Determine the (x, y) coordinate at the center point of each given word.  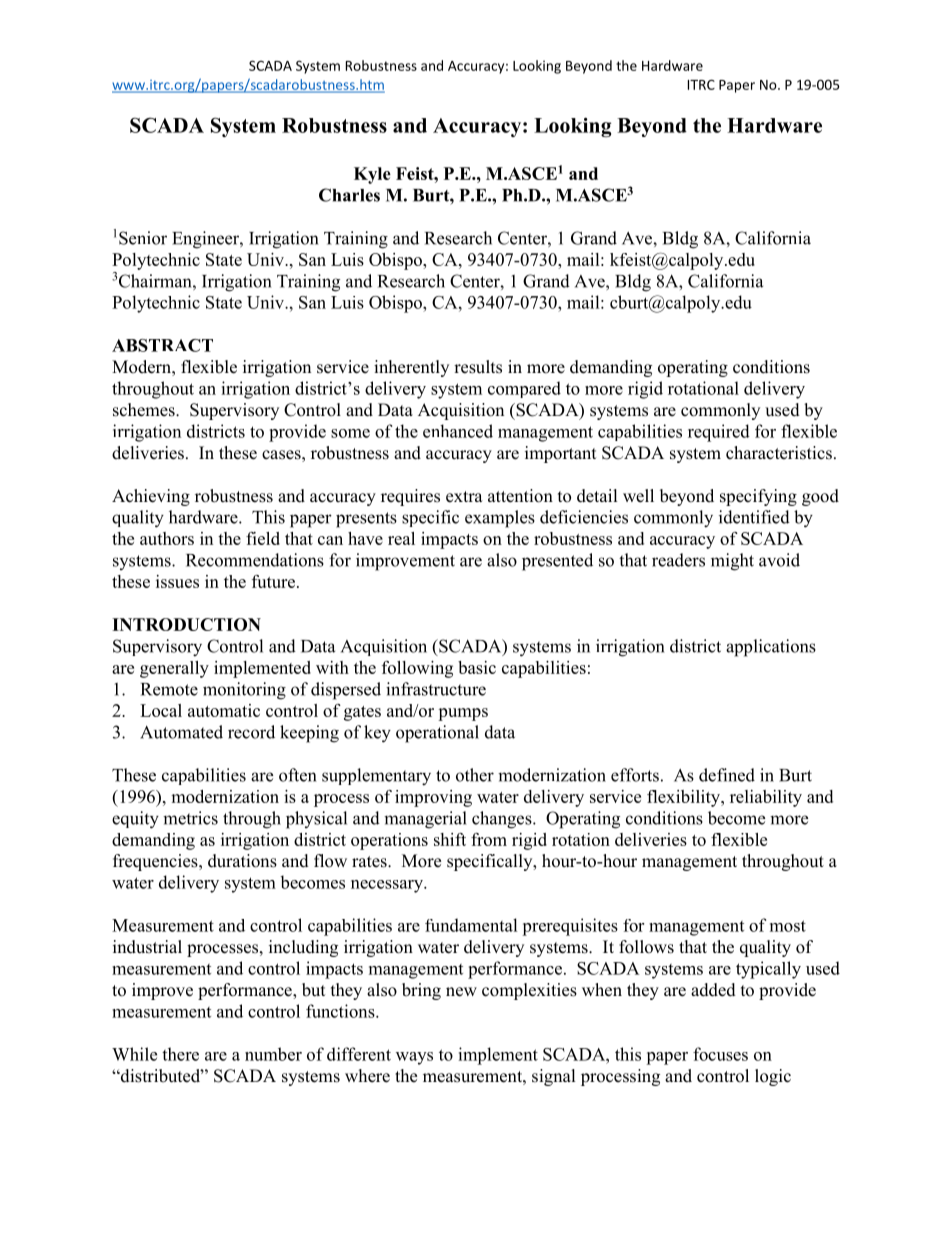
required (719, 433)
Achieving (151, 497)
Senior (143, 238)
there (180, 1054)
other (475, 775)
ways (414, 1058)
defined (727, 775)
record (251, 732)
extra (464, 497)
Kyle (372, 175)
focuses (720, 1054)
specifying (758, 497)
